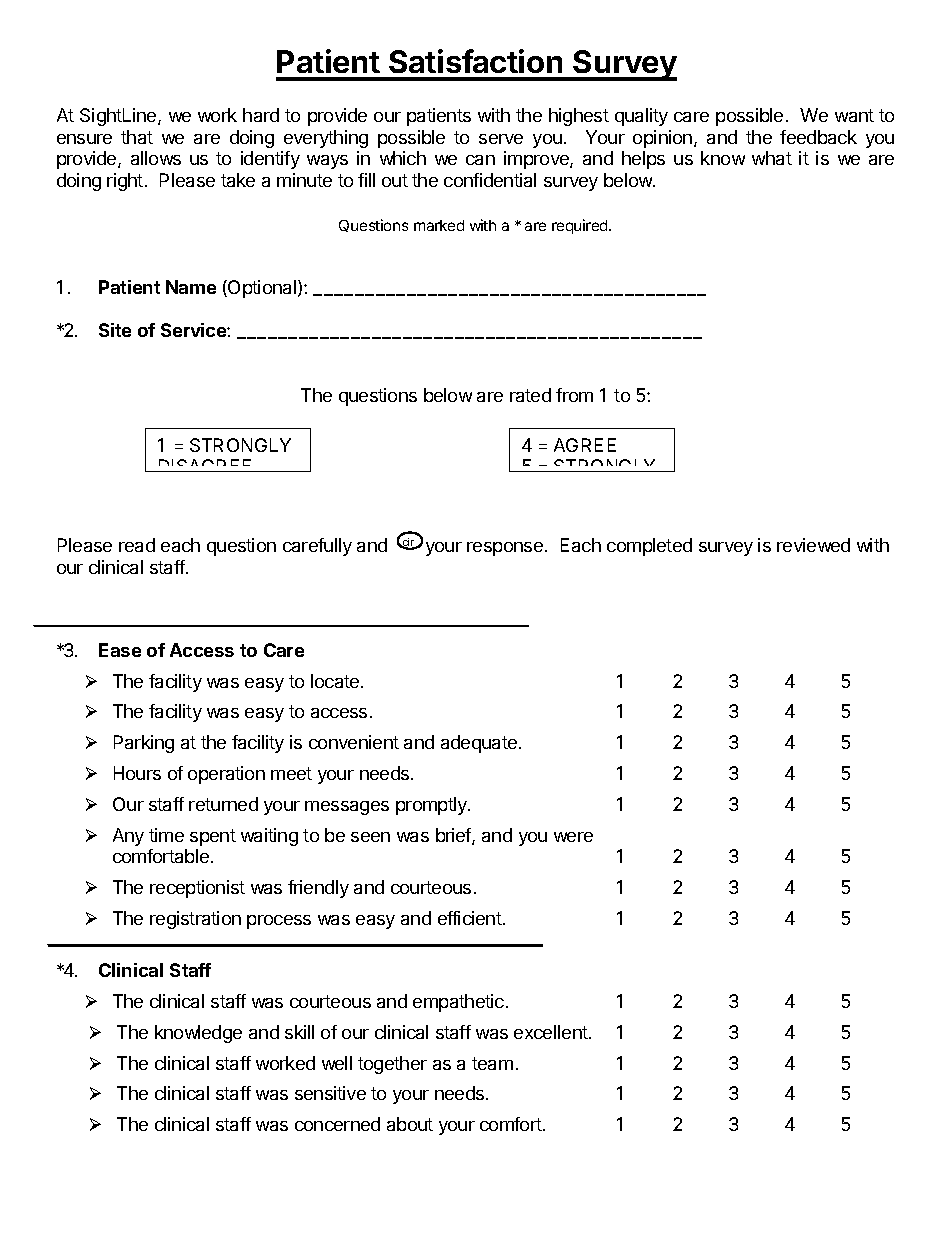 The image size is (952, 1233). Describe the element at coordinates (156, 158) in the page. I see `allows` at that location.
